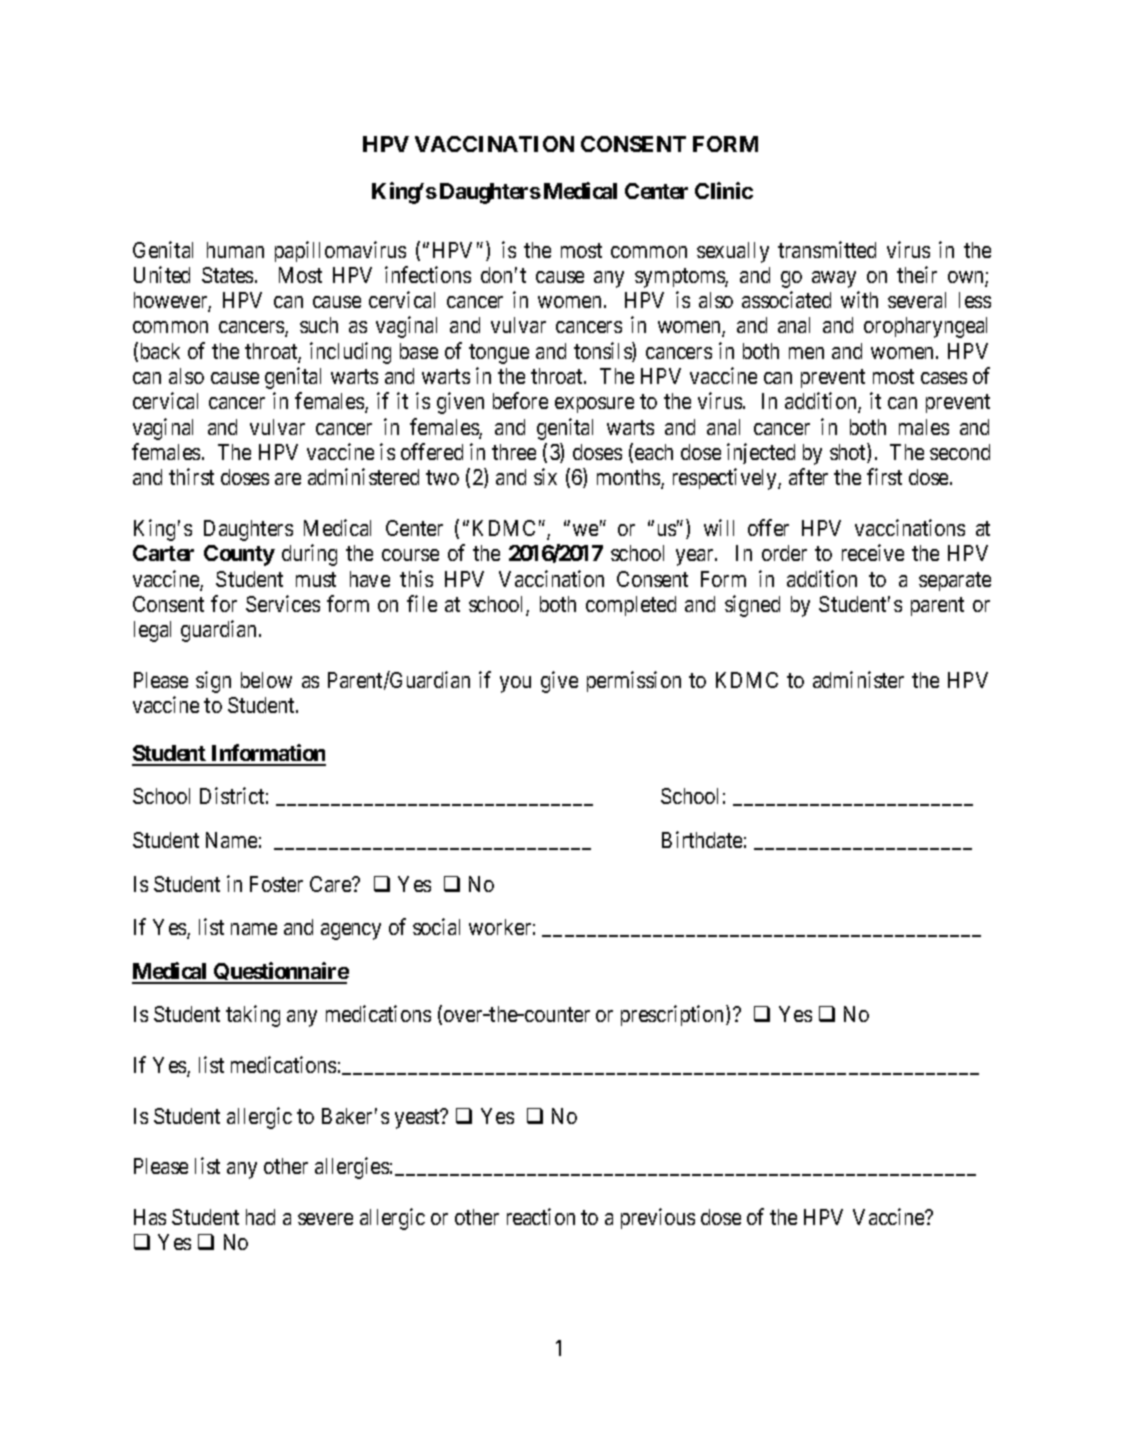 The width and height of the document is (1123, 1453). I want to click on had, so click(260, 1217).
